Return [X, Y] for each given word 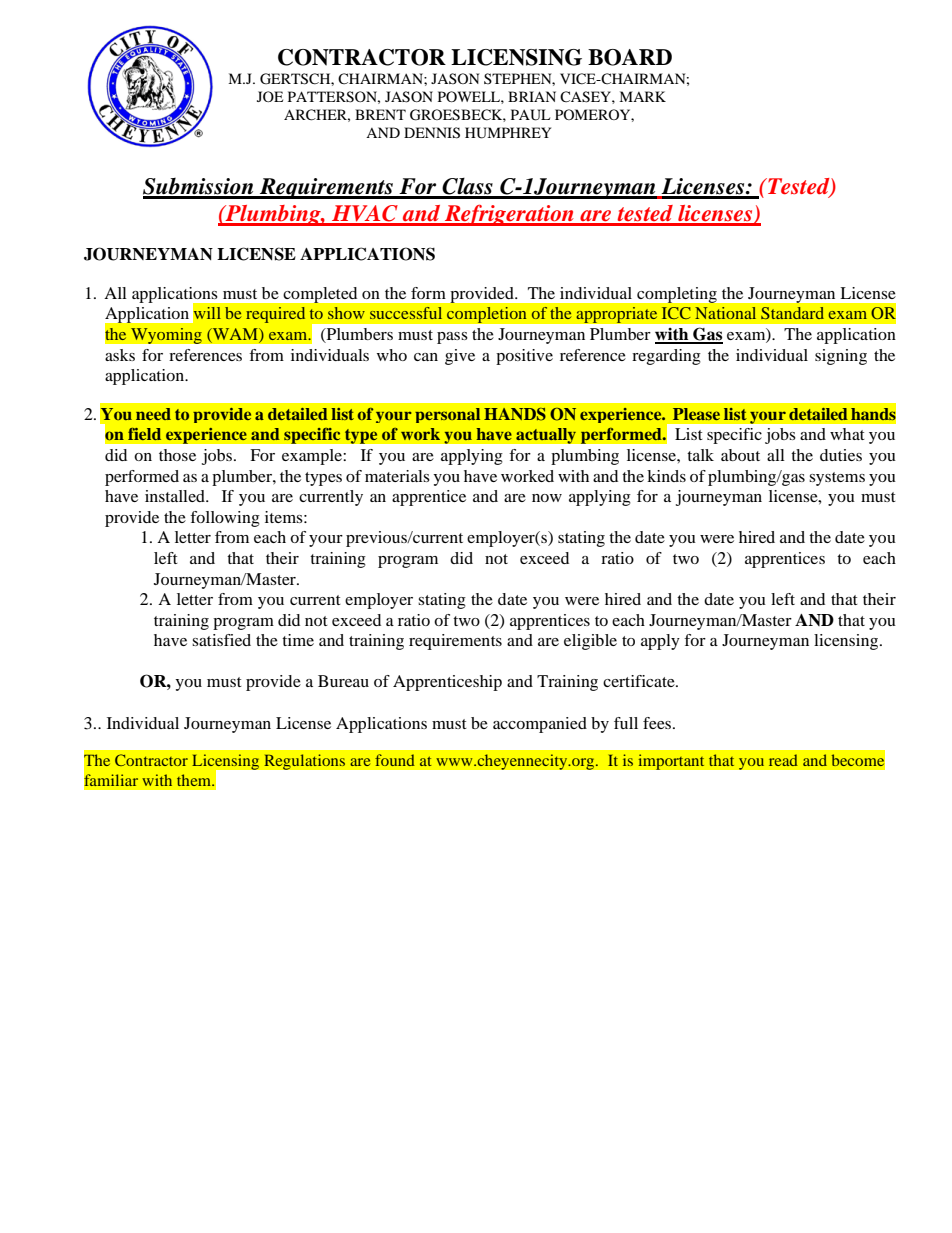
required [275, 315]
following [225, 519]
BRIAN [532, 96]
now [547, 498]
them [195, 780]
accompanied [540, 725]
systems [837, 479]
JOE [270, 96]
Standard [792, 313]
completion [486, 315]
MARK [642, 96]
